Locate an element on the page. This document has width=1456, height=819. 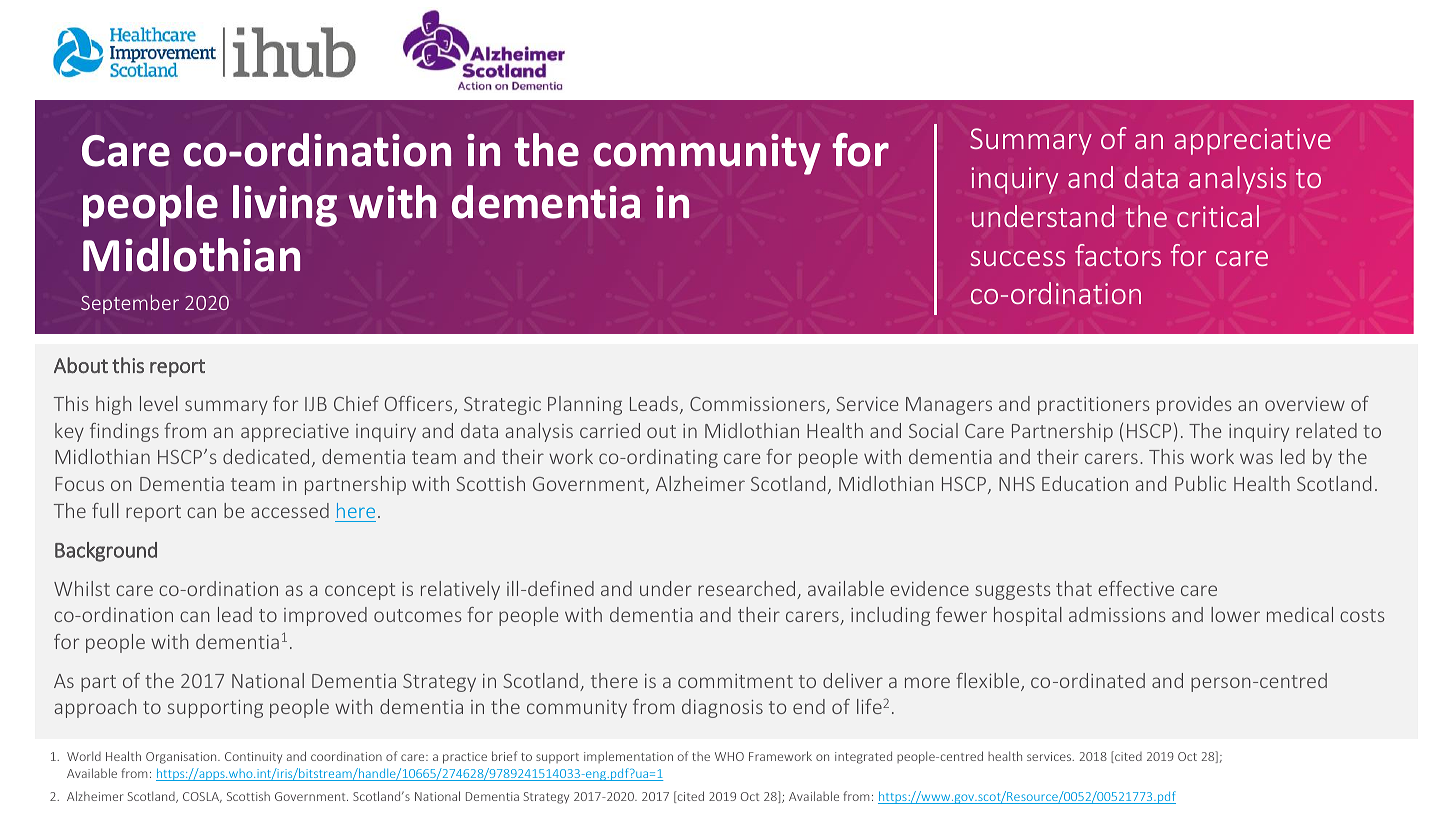
living is located at coordinates (285, 206).
